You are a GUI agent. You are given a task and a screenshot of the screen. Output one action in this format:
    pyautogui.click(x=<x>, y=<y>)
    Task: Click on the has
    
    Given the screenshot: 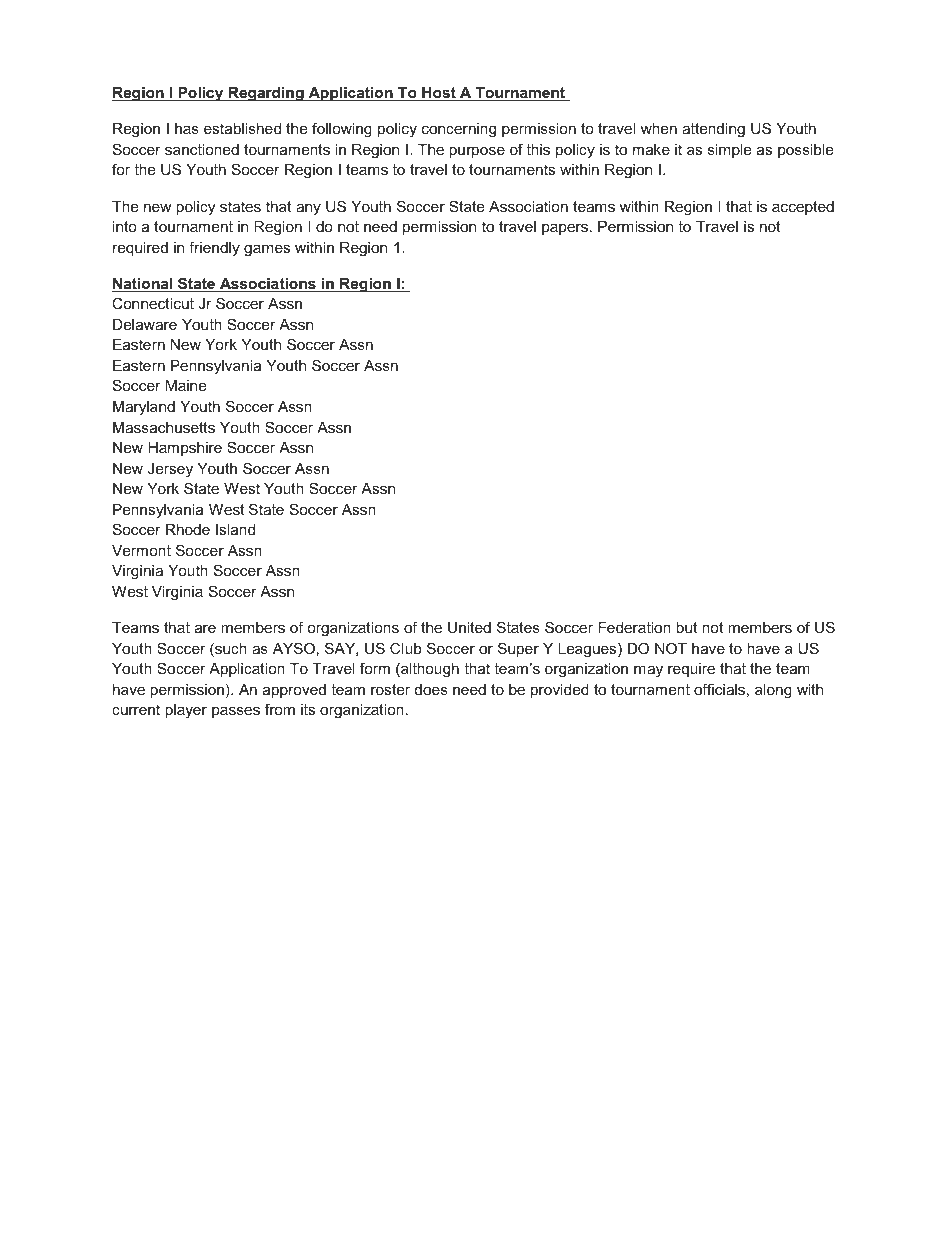 What is the action you would take?
    pyautogui.click(x=187, y=128)
